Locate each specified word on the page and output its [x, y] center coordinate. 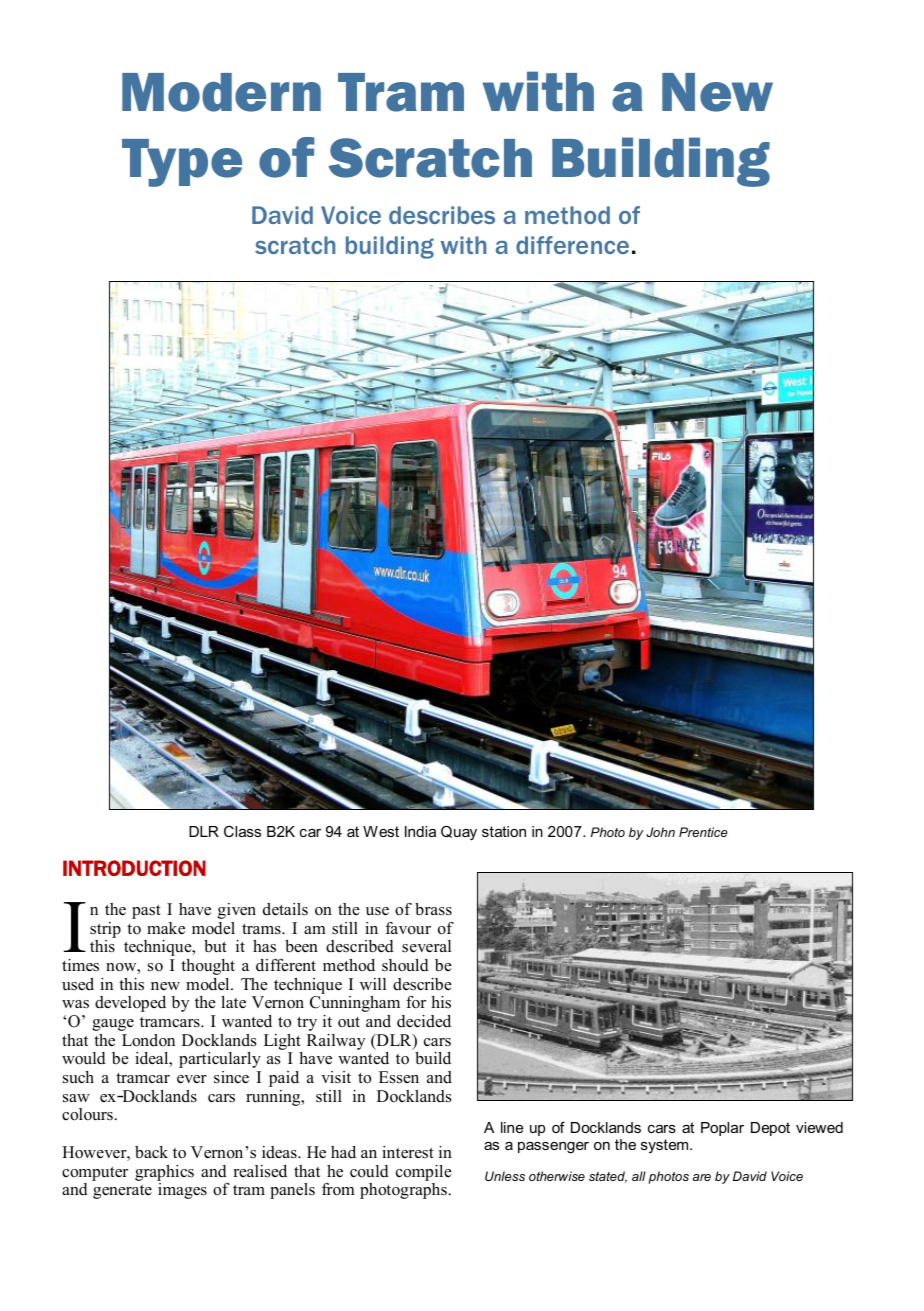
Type [182, 163]
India [420, 831]
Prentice [703, 832]
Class [242, 831]
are [702, 1177]
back [151, 1152]
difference [572, 245]
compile [424, 1173]
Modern [221, 92]
